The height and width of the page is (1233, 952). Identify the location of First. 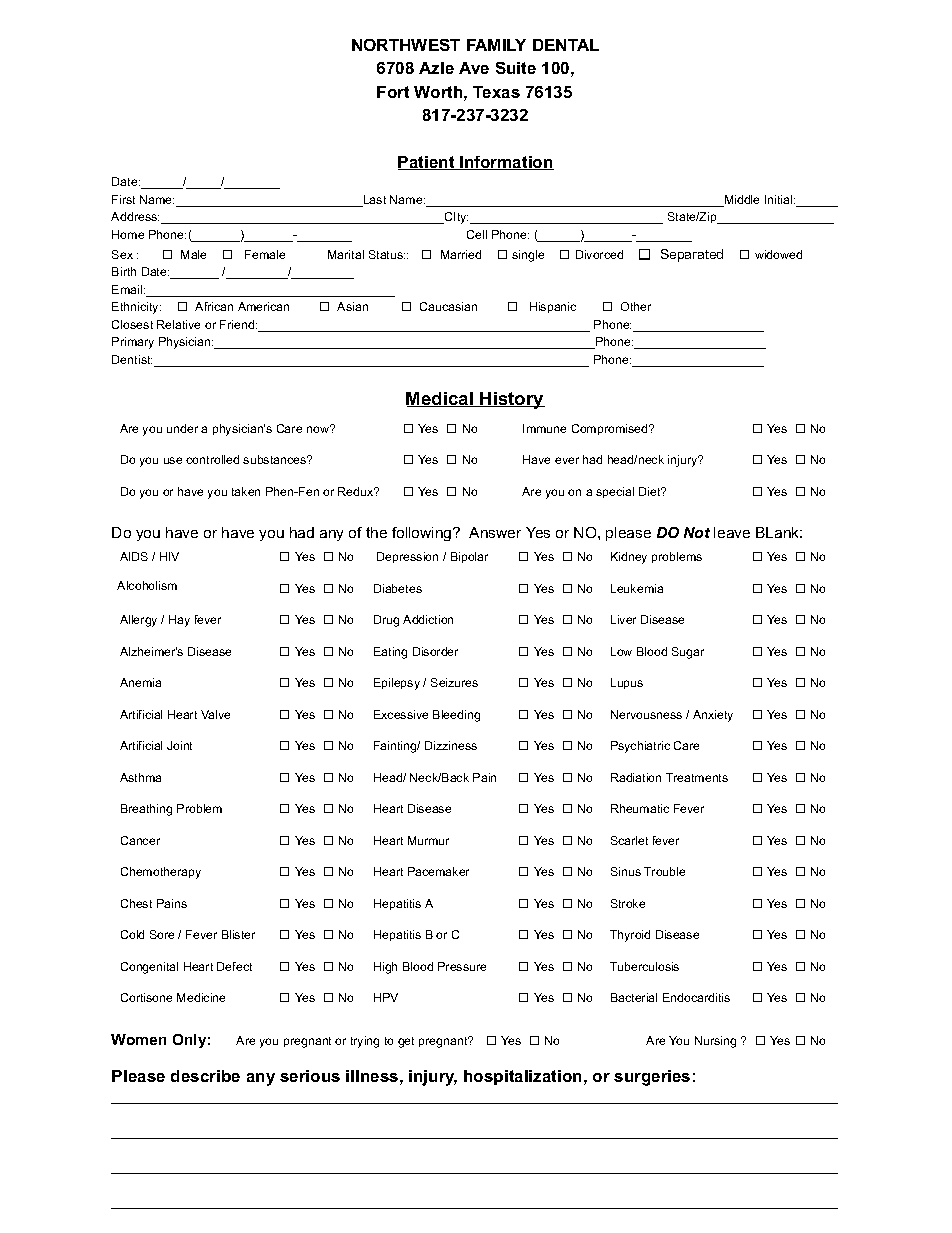
(123, 199).
